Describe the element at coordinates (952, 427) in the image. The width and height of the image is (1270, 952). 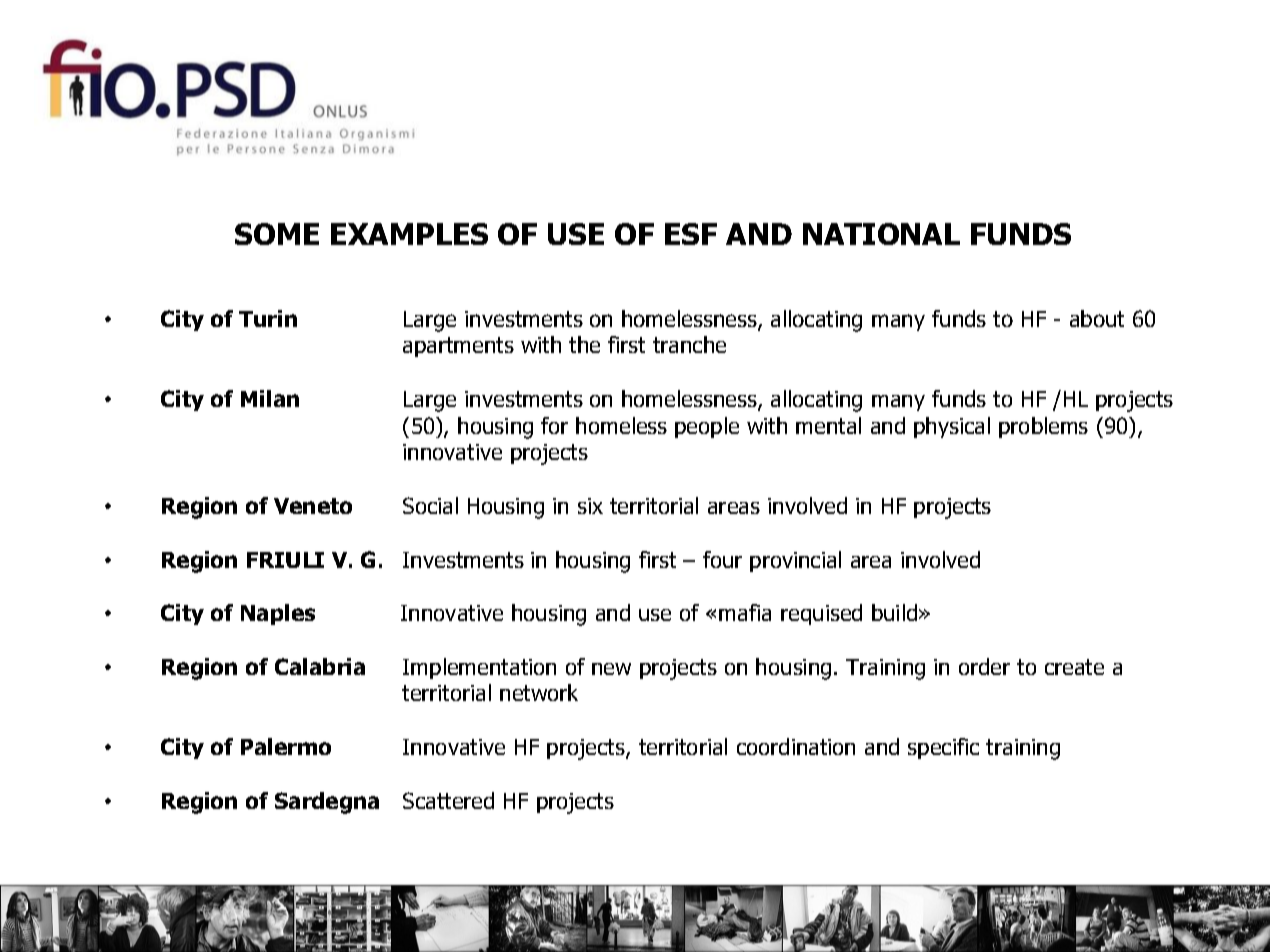
I see `physical` at that location.
